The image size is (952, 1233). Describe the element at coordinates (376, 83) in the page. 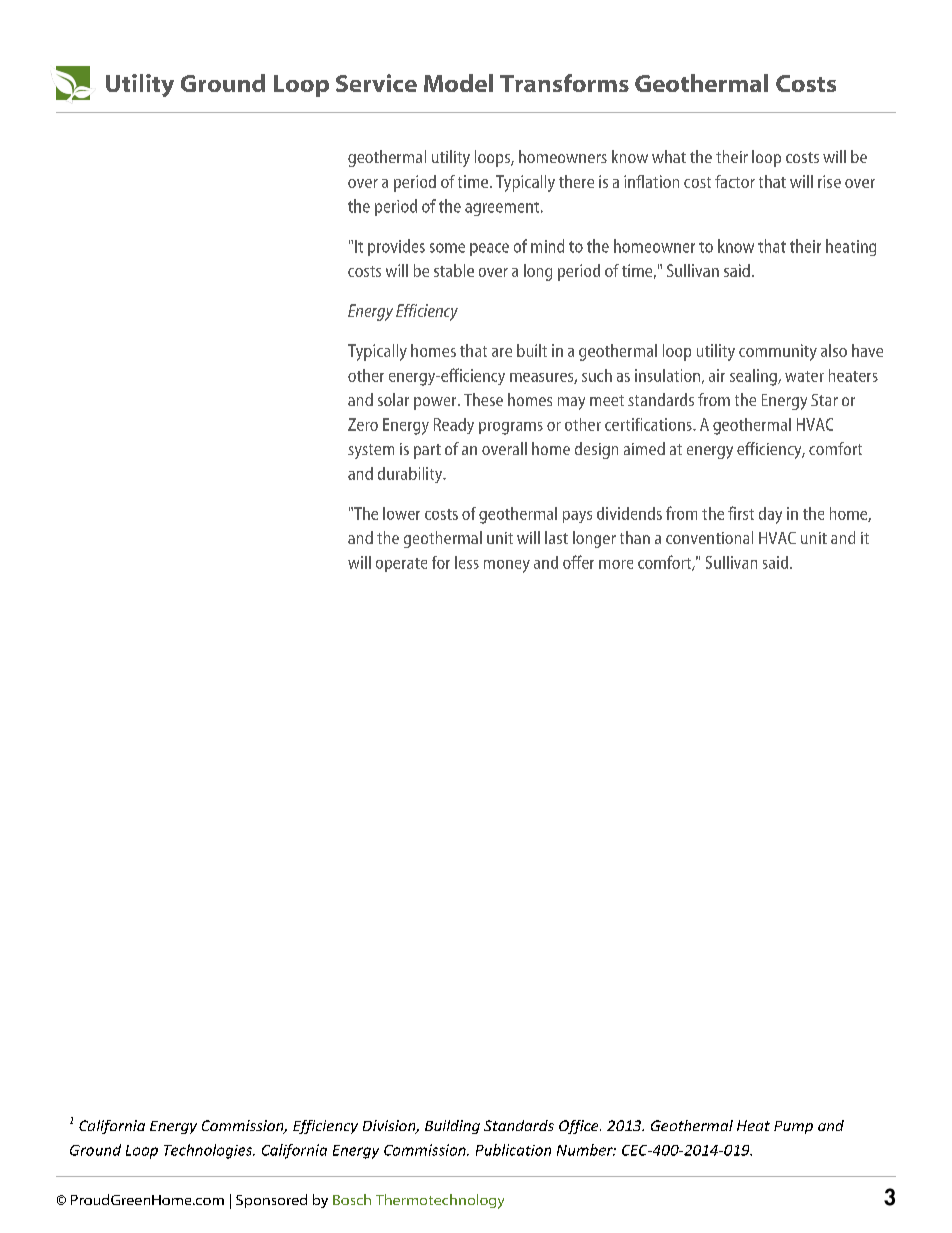

I see `Service` at that location.
